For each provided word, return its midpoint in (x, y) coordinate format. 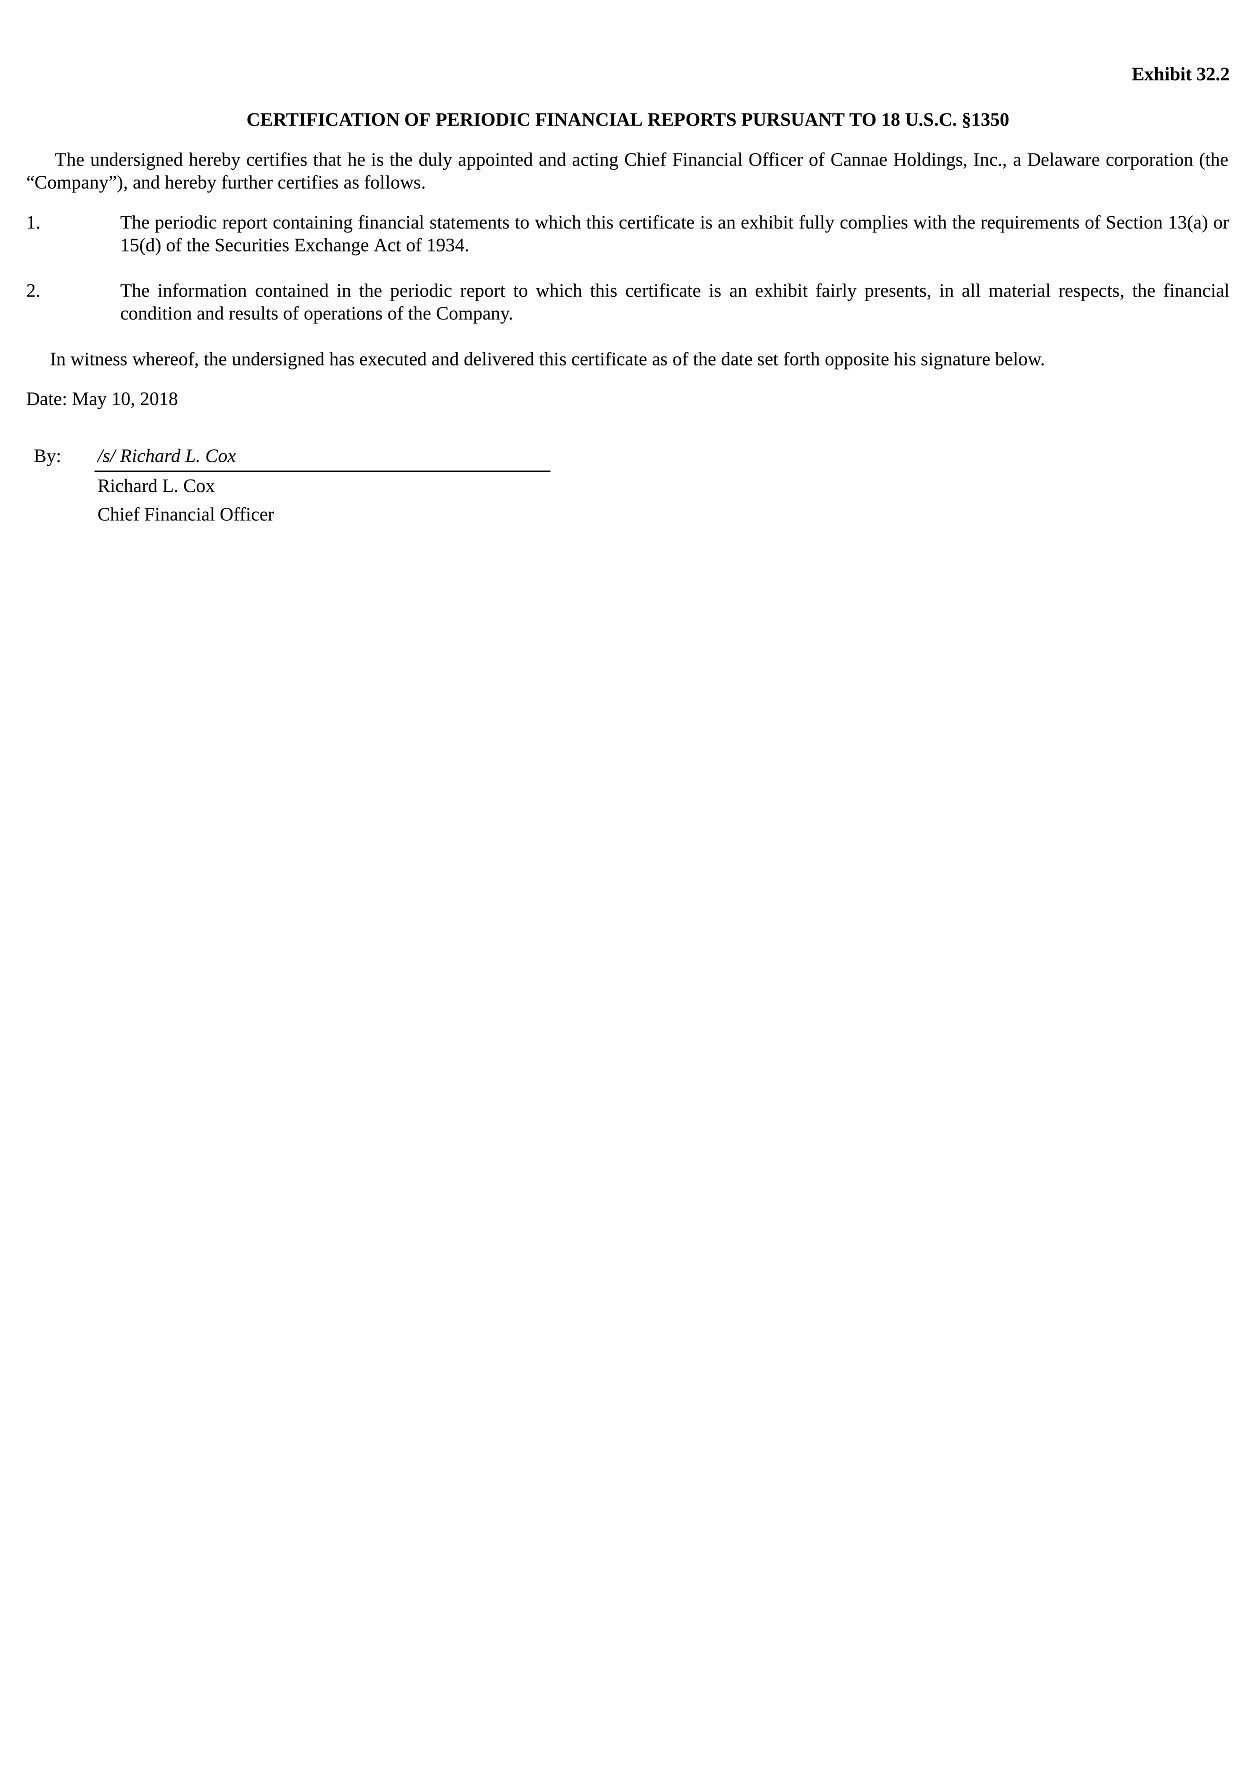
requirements (1030, 224)
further (247, 182)
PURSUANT (793, 119)
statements (469, 223)
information (202, 290)
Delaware (1064, 159)
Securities (252, 245)
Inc (985, 159)
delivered (499, 359)
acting (595, 161)
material (1019, 290)
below (1019, 359)
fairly (836, 292)
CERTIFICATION (323, 119)
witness (98, 359)
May (89, 400)
